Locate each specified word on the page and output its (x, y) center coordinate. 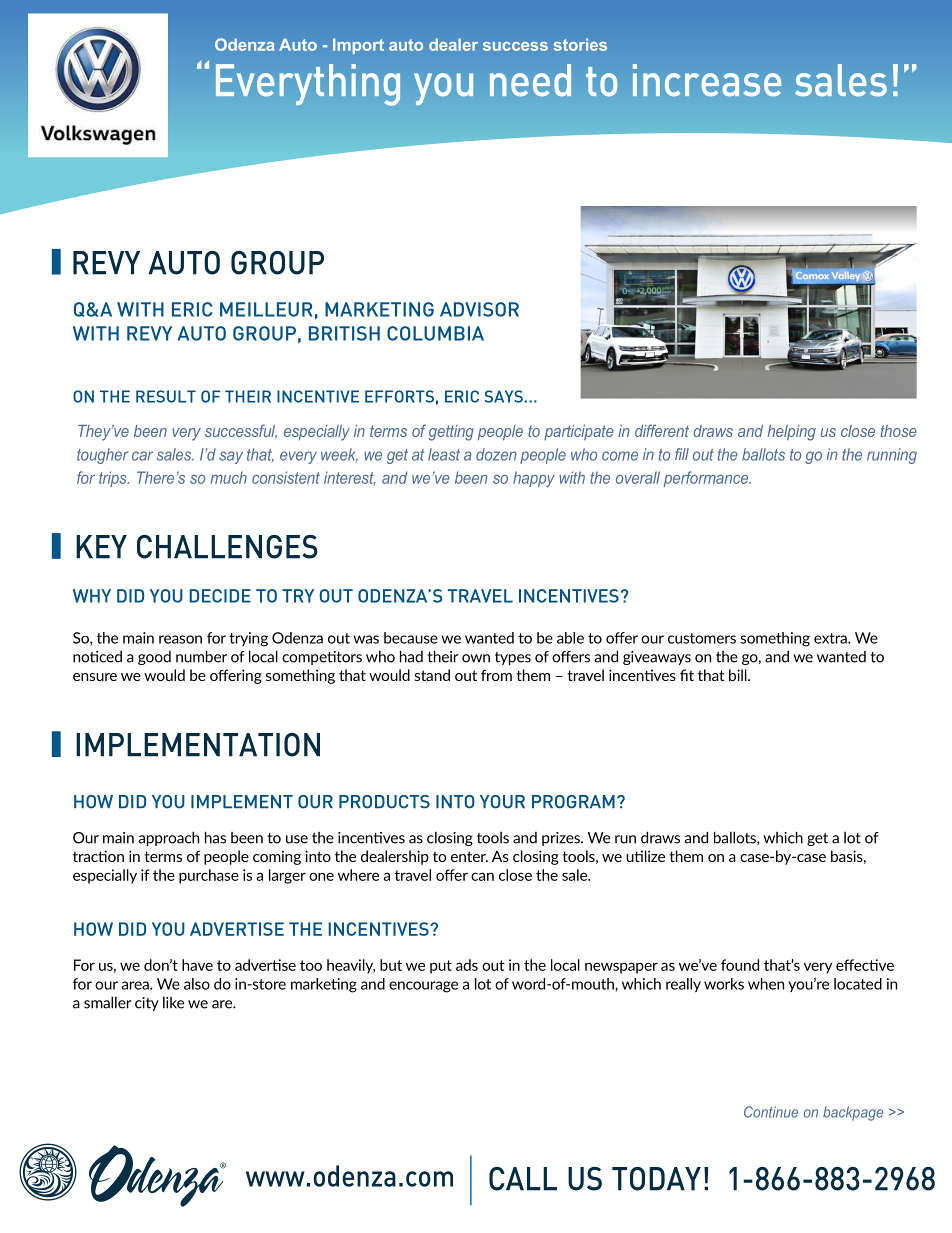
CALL (523, 1179)
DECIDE (220, 596)
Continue (771, 1112)
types (513, 658)
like (173, 1003)
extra (831, 638)
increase (707, 80)
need (530, 80)
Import (358, 46)
